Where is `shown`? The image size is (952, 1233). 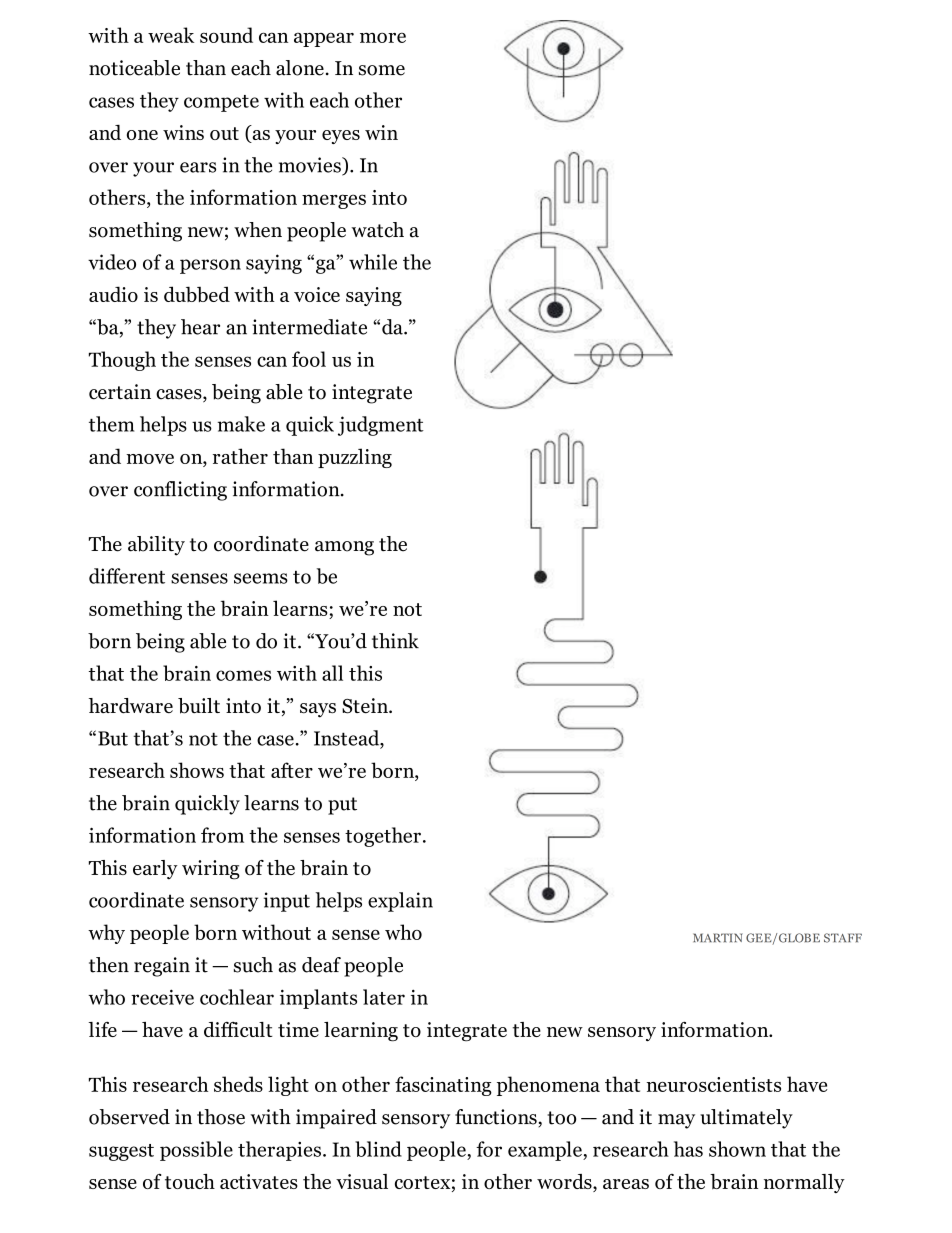 shown is located at coordinates (737, 1149).
